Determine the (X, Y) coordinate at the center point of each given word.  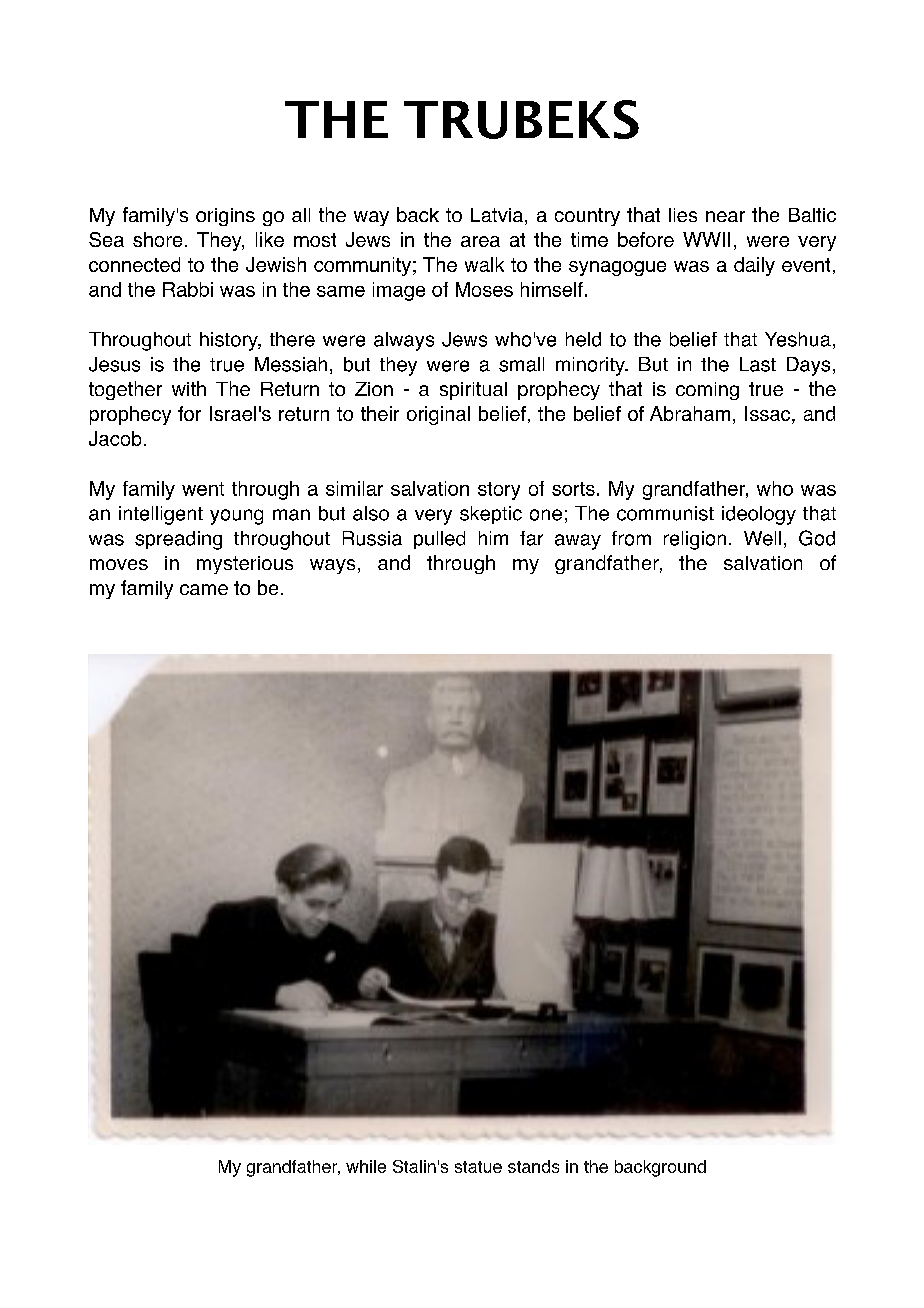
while (366, 1166)
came (204, 589)
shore (157, 239)
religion (695, 540)
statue (478, 1167)
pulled (439, 540)
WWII (706, 239)
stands (533, 1166)
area (480, 241)
